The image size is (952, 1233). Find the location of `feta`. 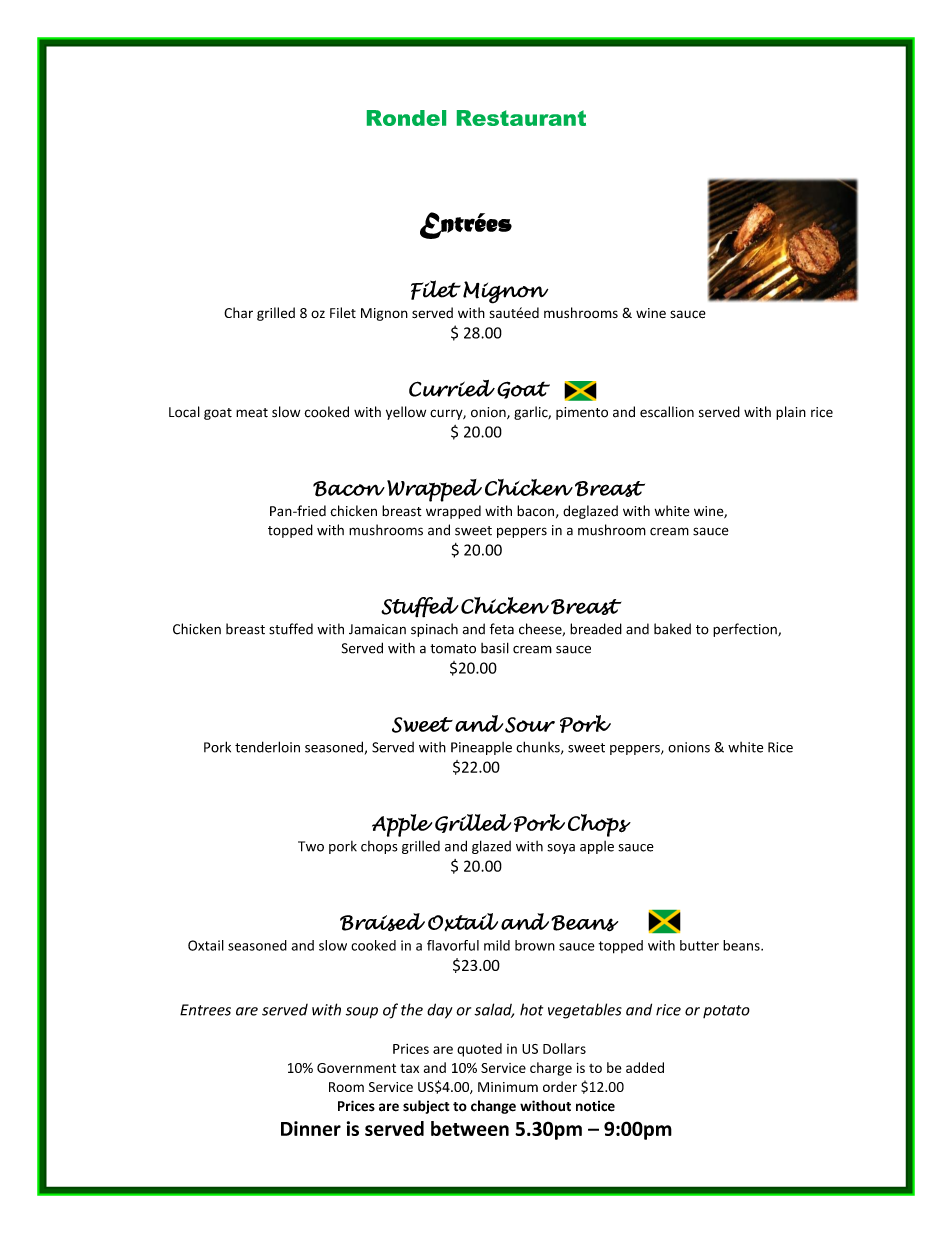

feta is located at coordinates (502, 629).
